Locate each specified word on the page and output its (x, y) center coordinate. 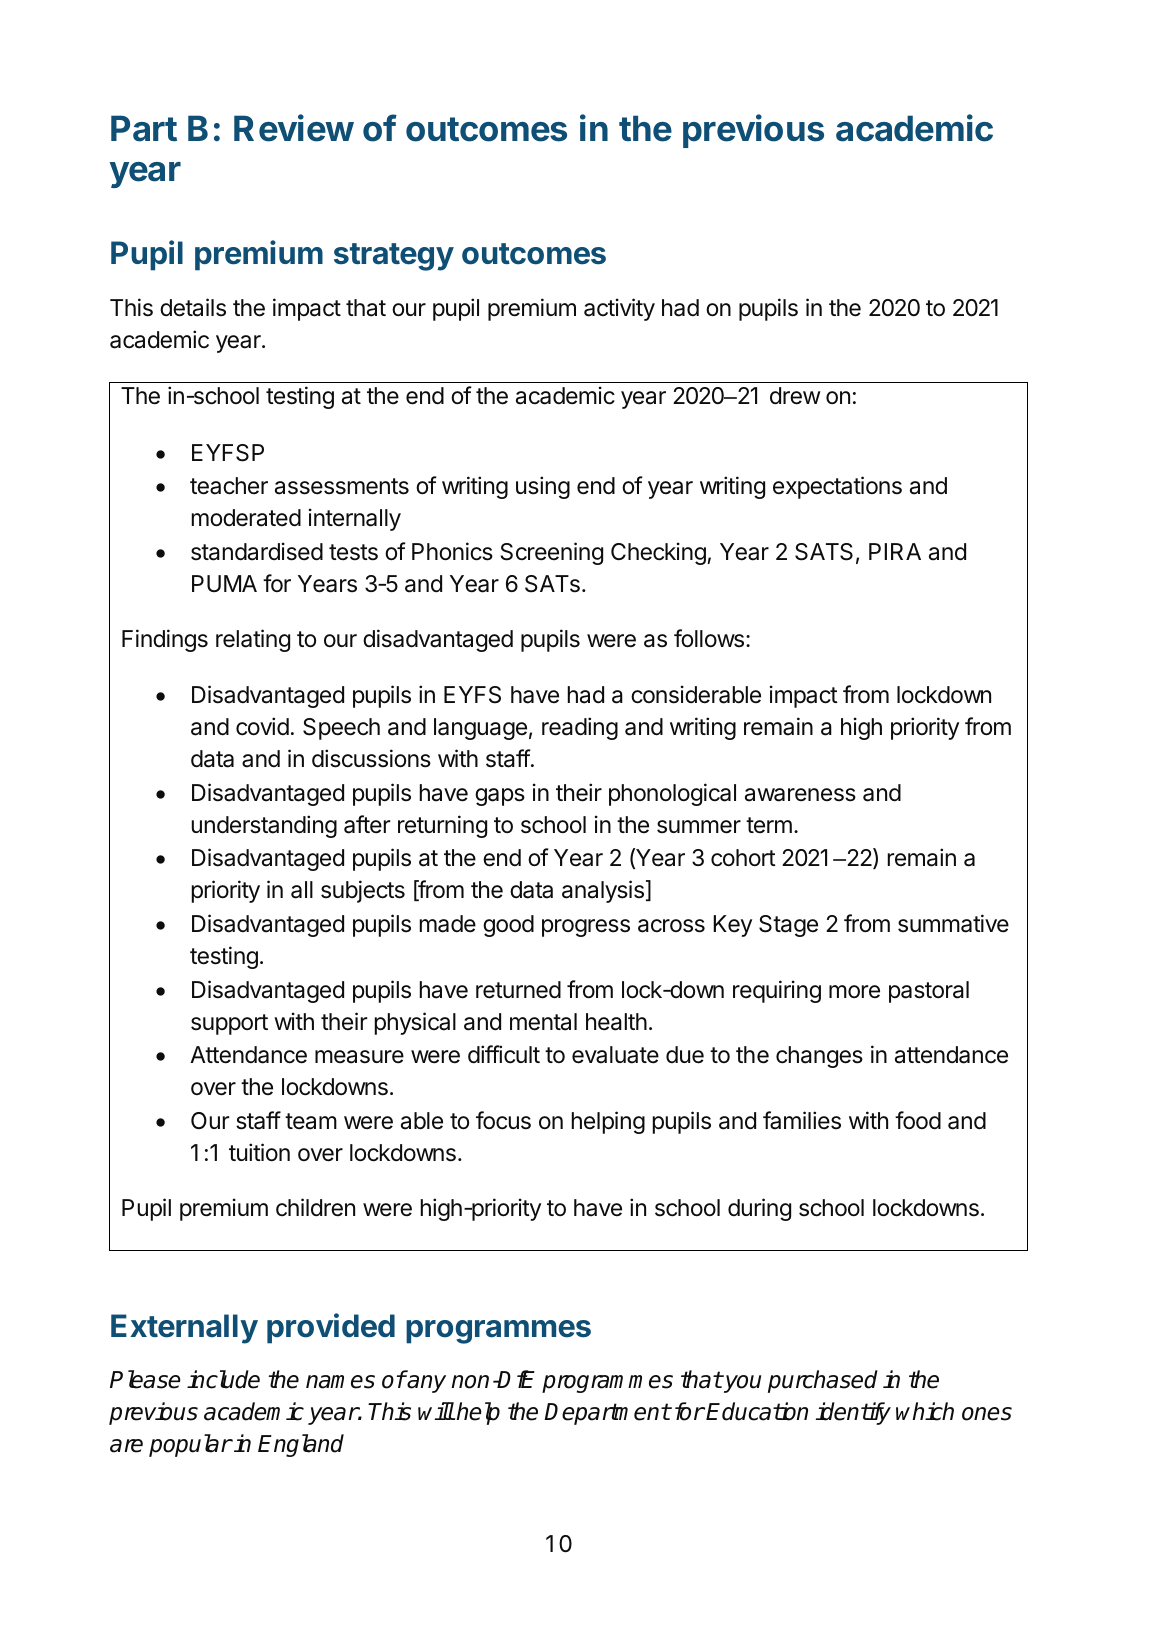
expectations (837, 487)
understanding (264, 826)
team (311, 1121)
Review (294, 128)
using (543, 487)
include (223, 1379)
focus (503, 1120)
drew (795, 396)
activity (619, 309)
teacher (229, 486)
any (426, 1384)
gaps (500, 797)
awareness (800, 795)
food (918, 1120)
